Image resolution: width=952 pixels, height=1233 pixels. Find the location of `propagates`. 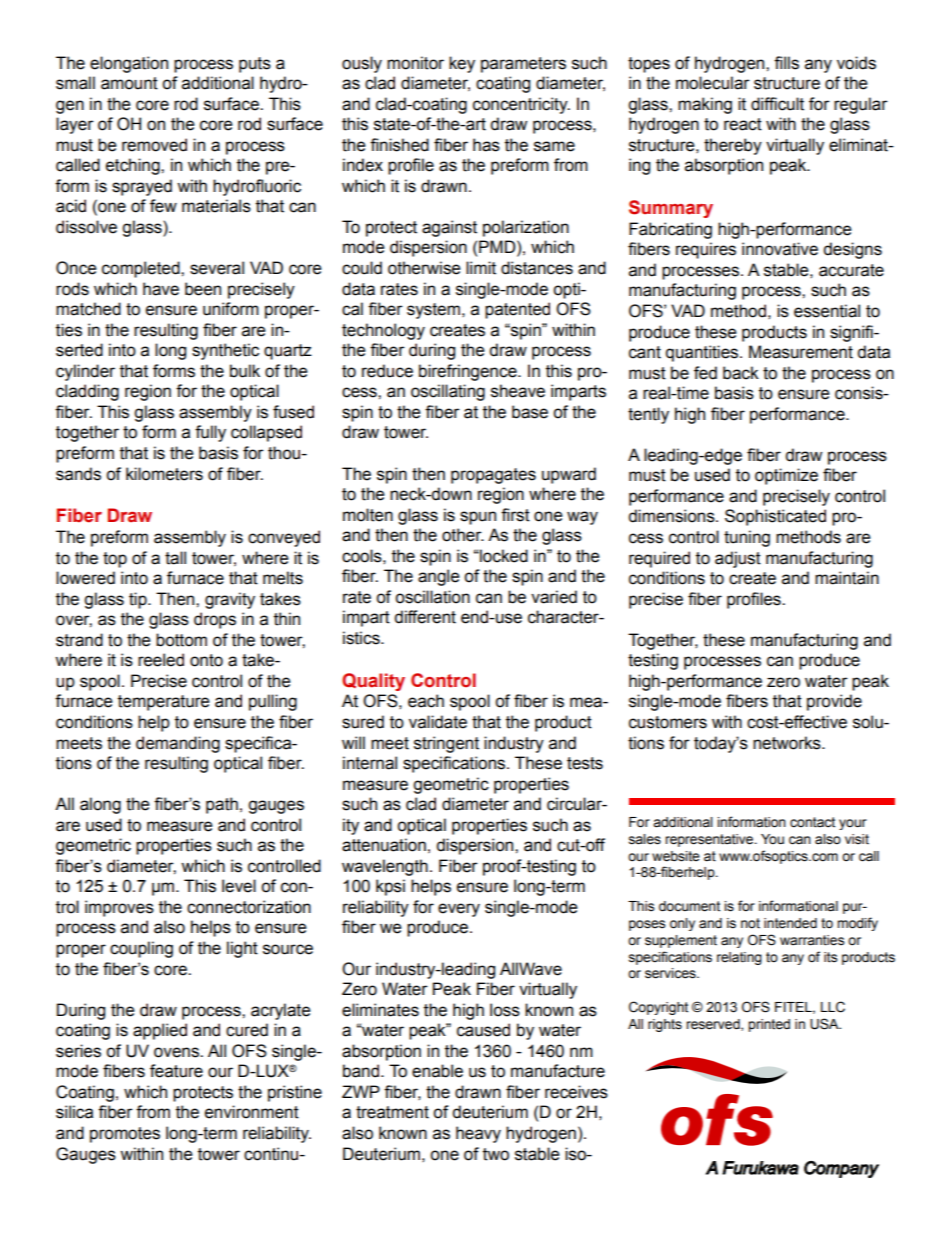

propagates is located at coordinates (493, 476).
